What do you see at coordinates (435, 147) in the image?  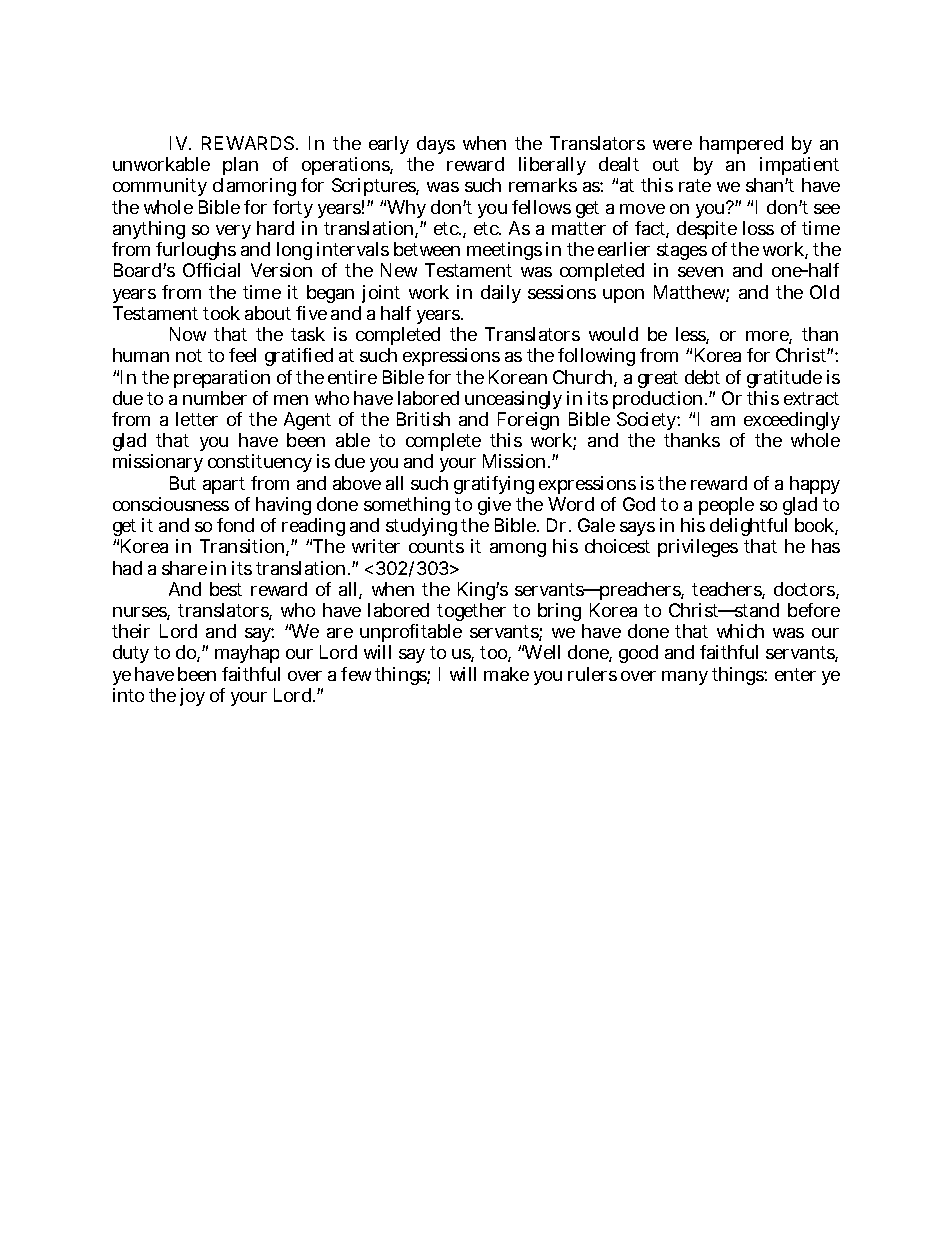 I see `days` at bounding box center [435, 147].
